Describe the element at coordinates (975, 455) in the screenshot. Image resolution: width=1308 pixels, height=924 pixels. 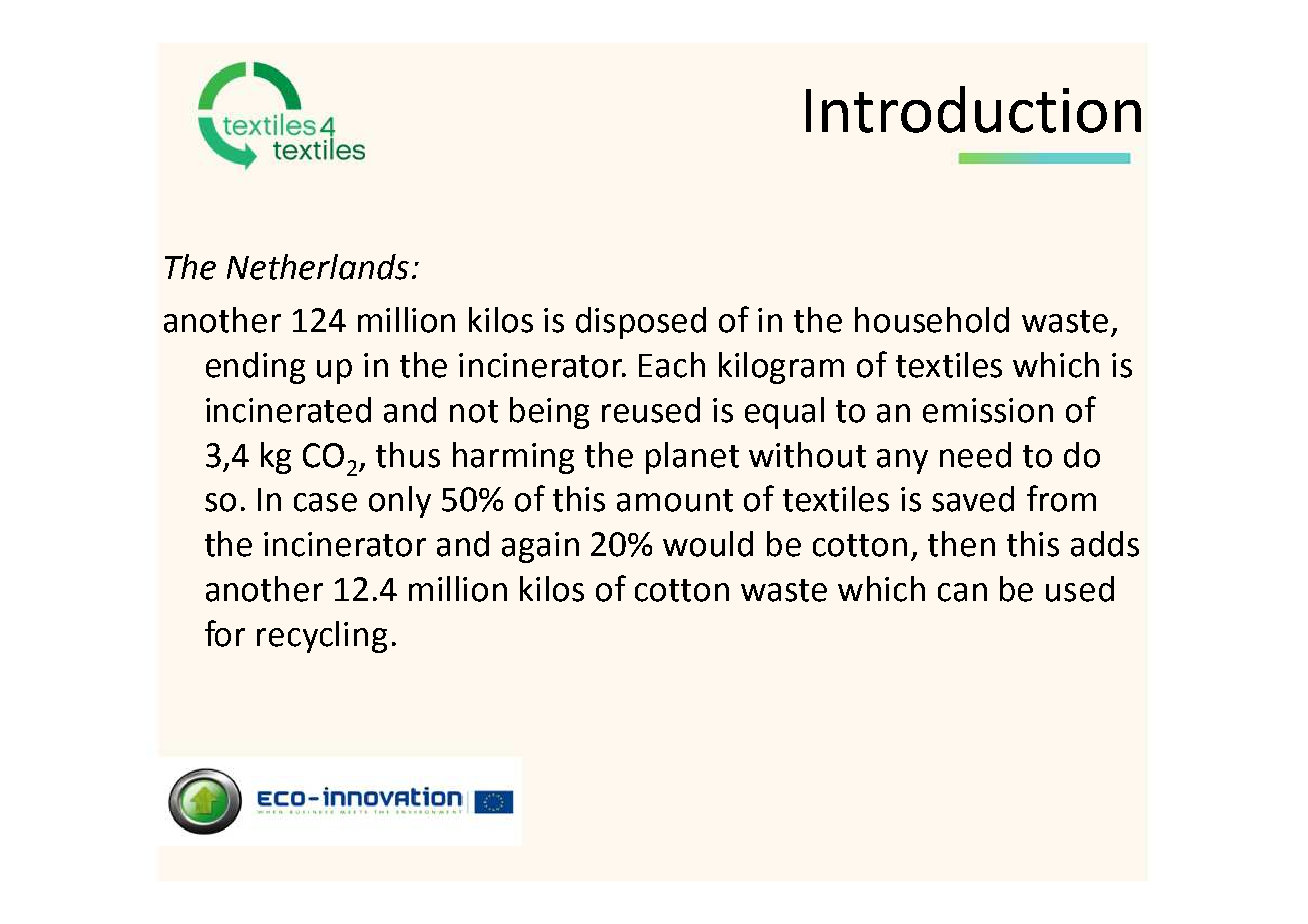
I see `need` at that location.
